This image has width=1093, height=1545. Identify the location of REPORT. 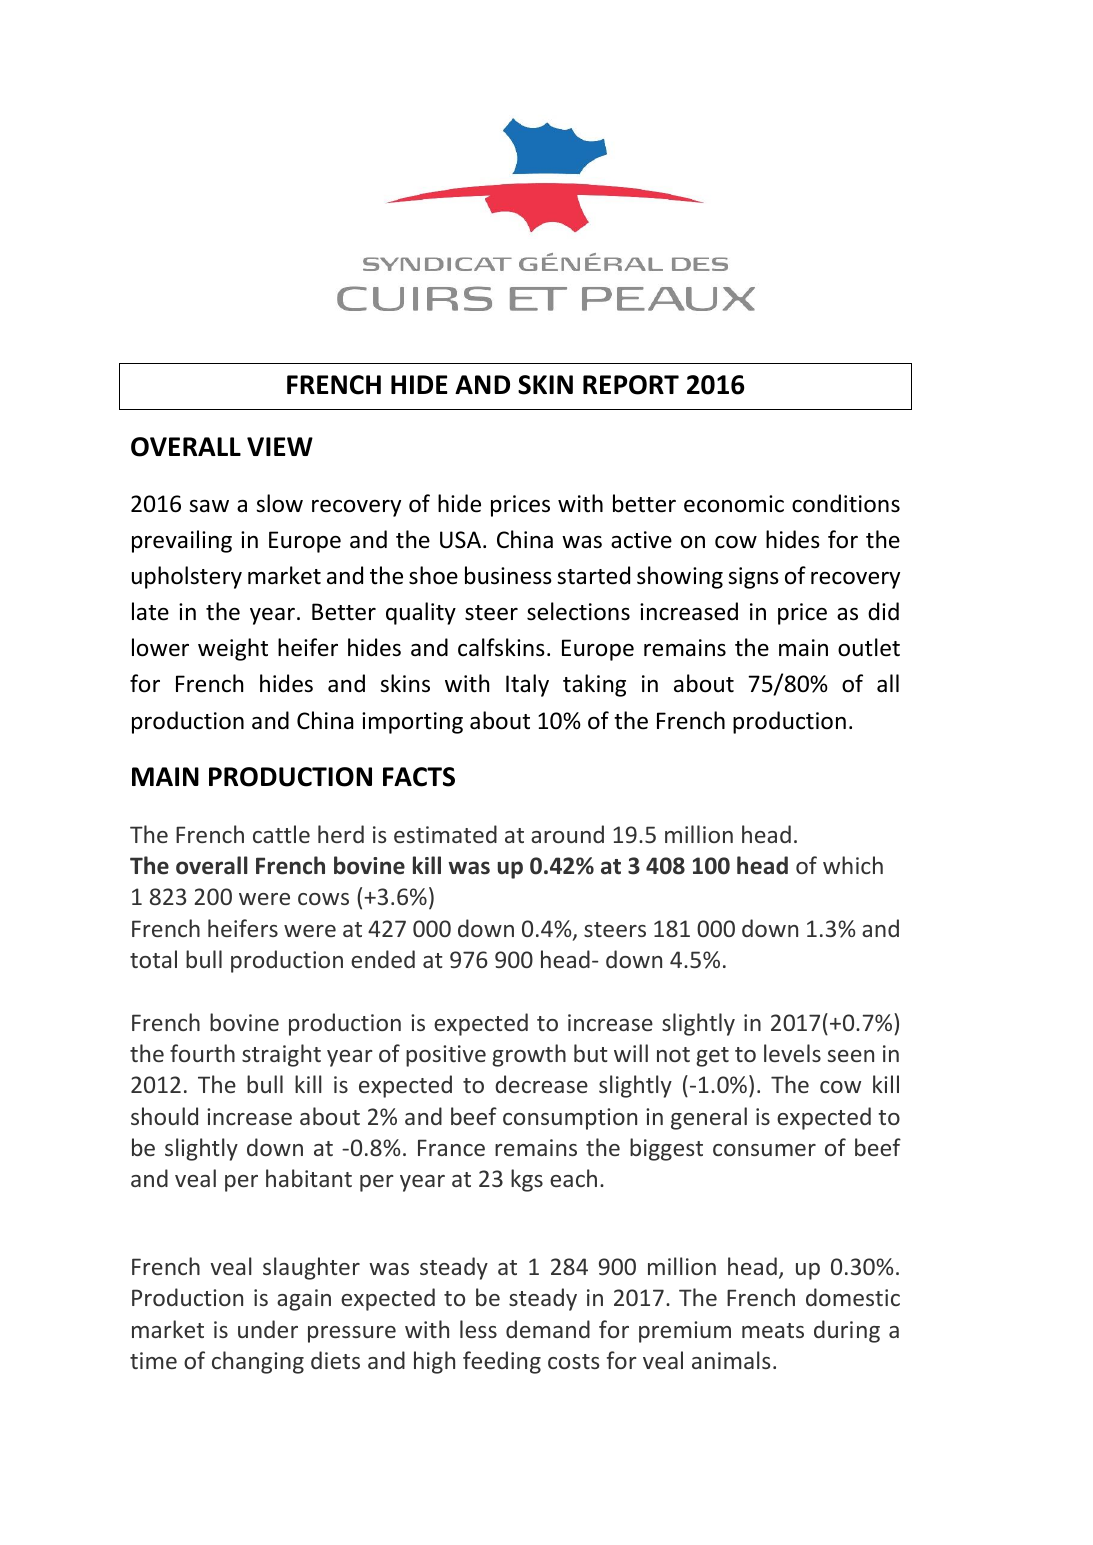
(631, 385).
